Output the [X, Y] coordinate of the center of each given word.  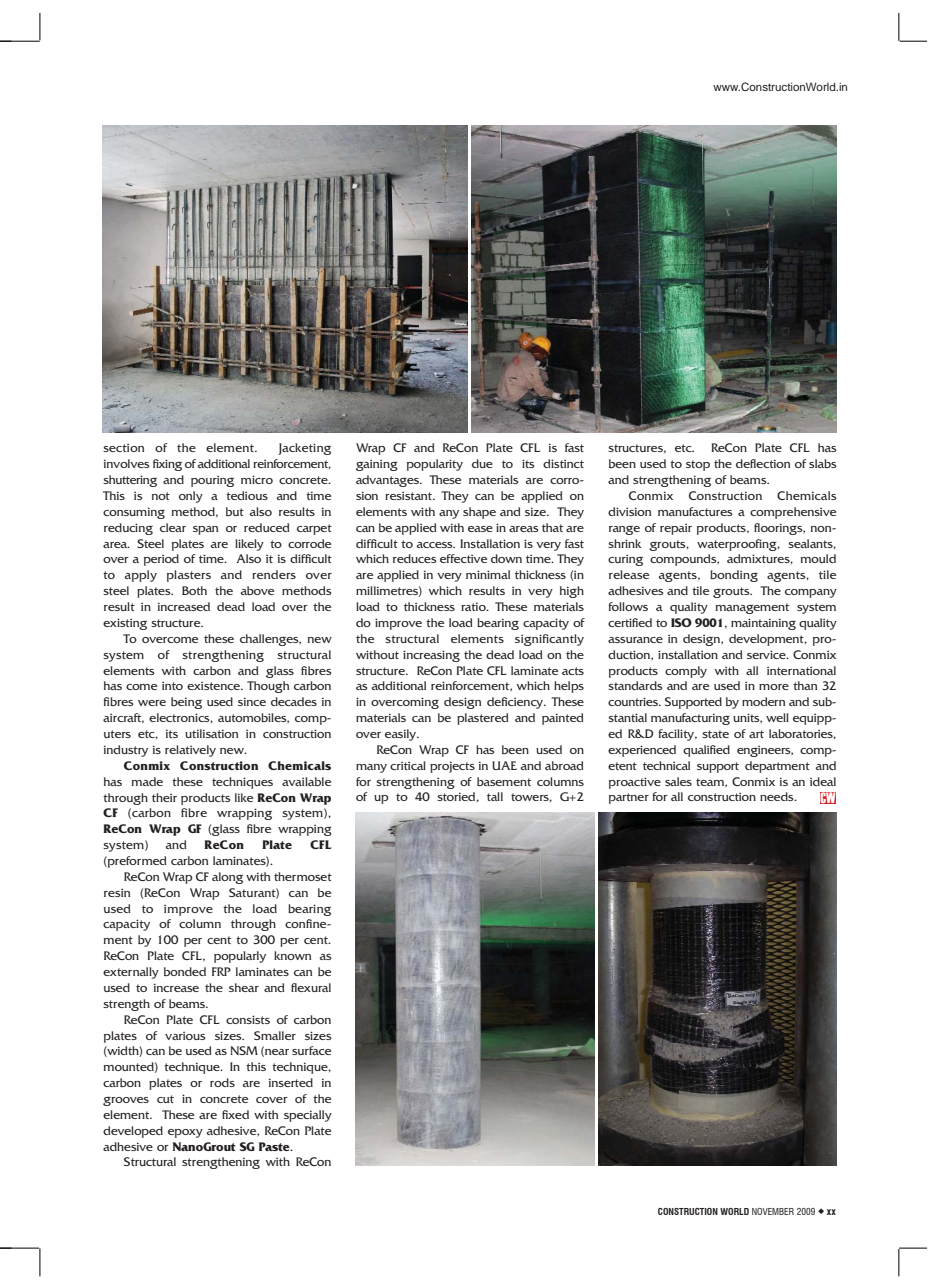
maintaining [763, 624]
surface [311, 1050]
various [185, 1036]
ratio [474, 606]
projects [452, 767]
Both [194, 590]
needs [778, 796]
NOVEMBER [773, 1211]
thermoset [303, 876]
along [227, 878]
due [482, 463]
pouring [212, 481]
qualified [706, 751]
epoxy [185, 1133]
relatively [190, 751]
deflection [763, 463]
